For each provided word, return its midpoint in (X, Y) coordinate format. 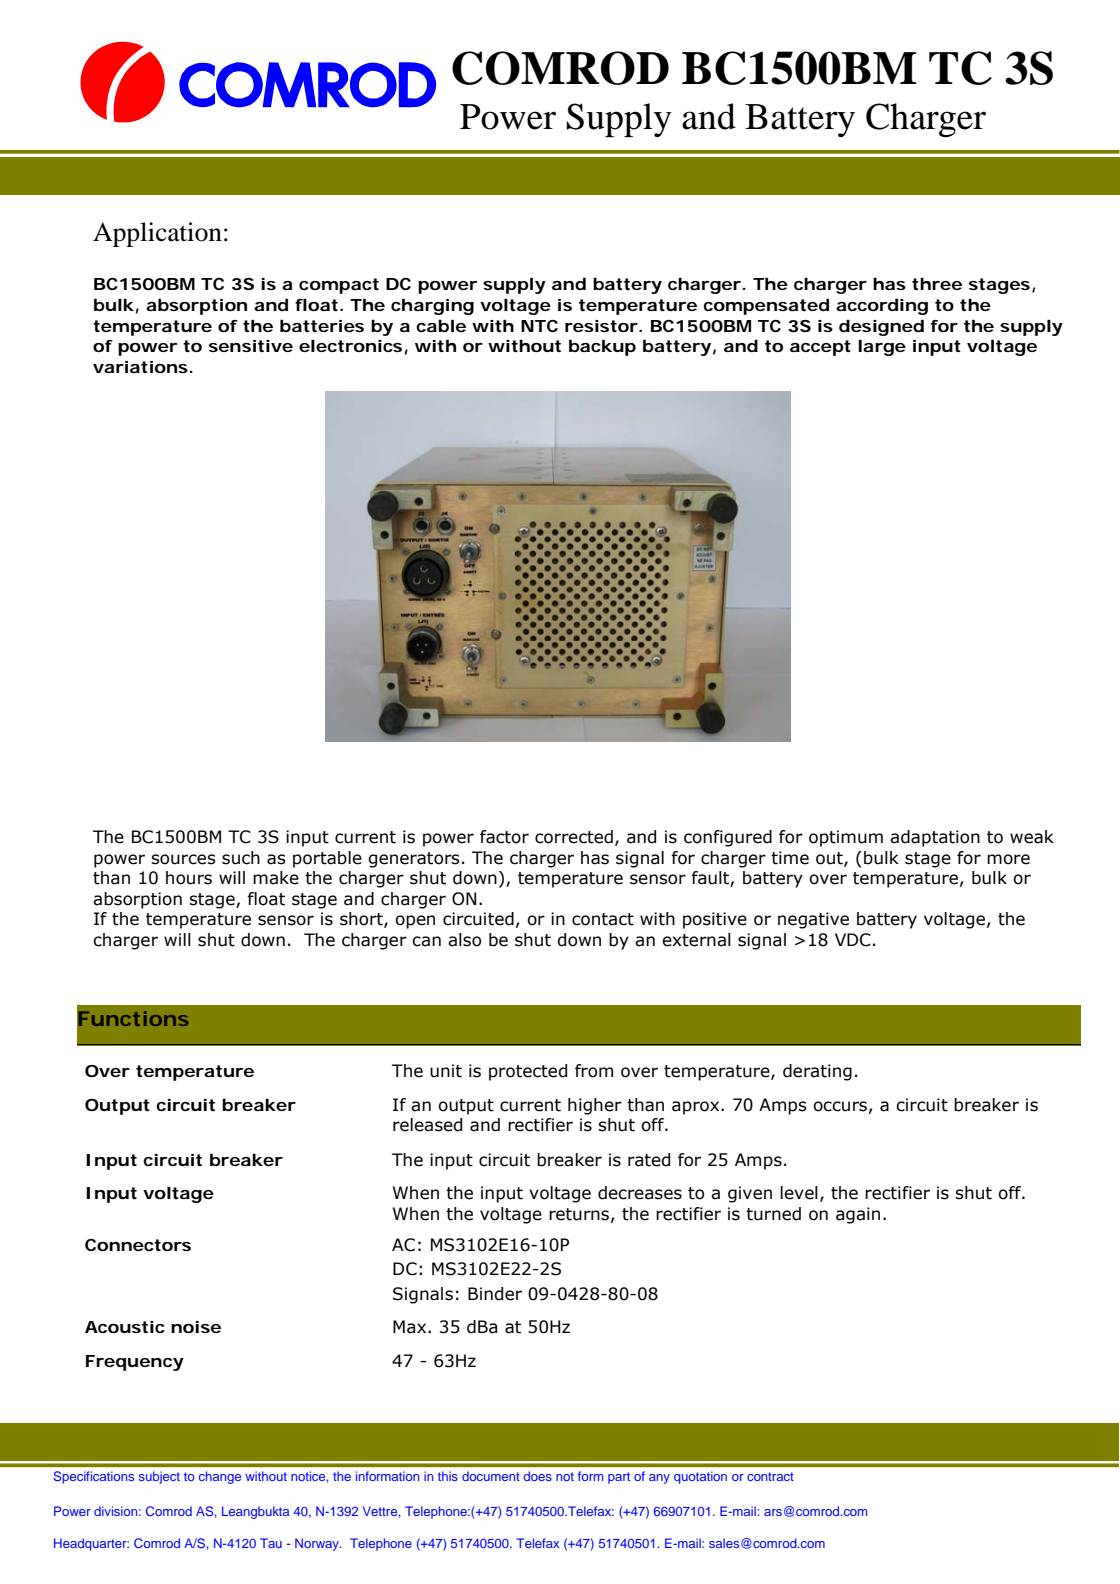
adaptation (935, 838)
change (220, 1477)
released (427, 1125)
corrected (574, 837)
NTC (539, 325)
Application (157, 234)
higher (595, 1106)
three (937, 283)
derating (817, 1072)
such (241, 858)
